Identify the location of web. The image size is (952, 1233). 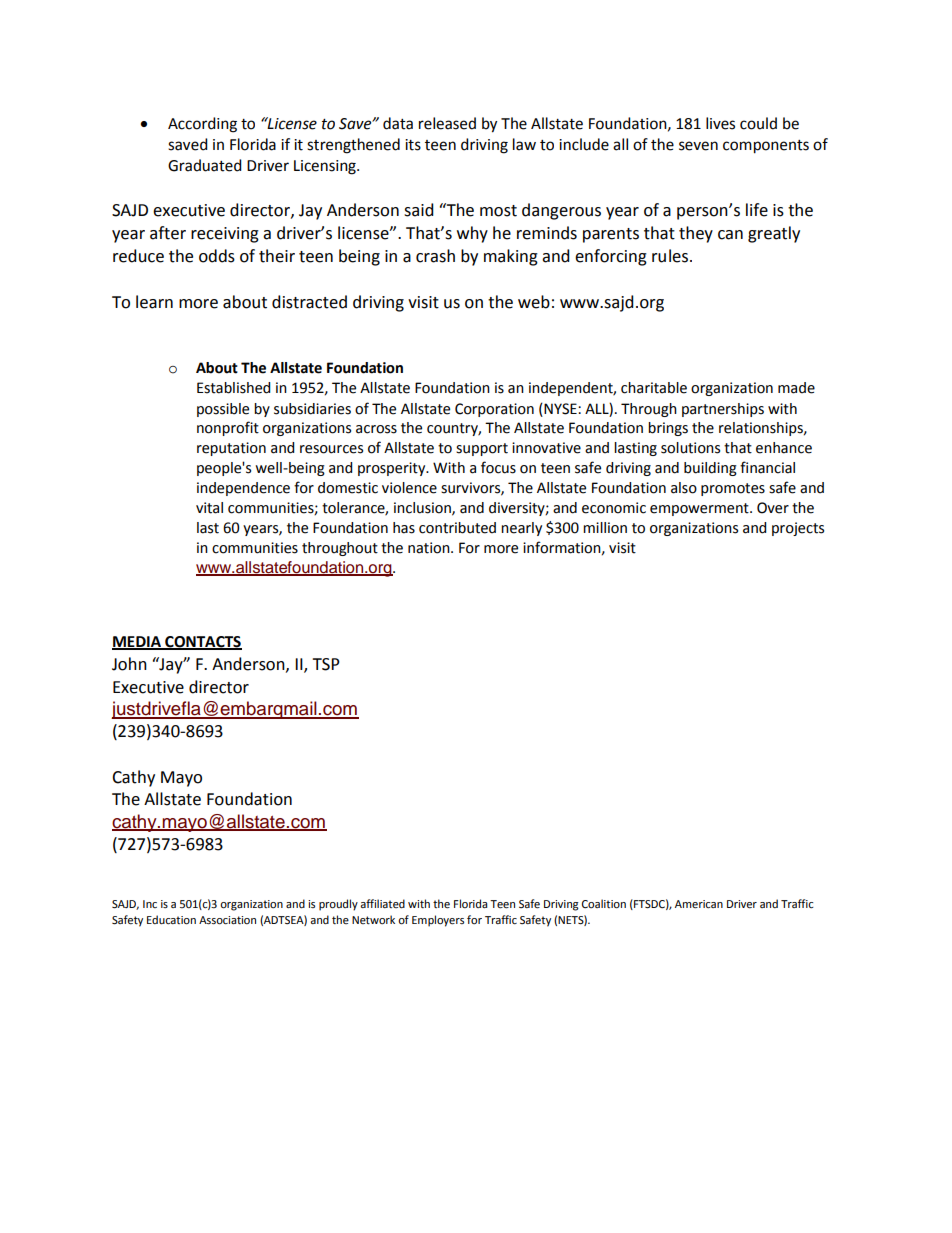
(534, 302).
